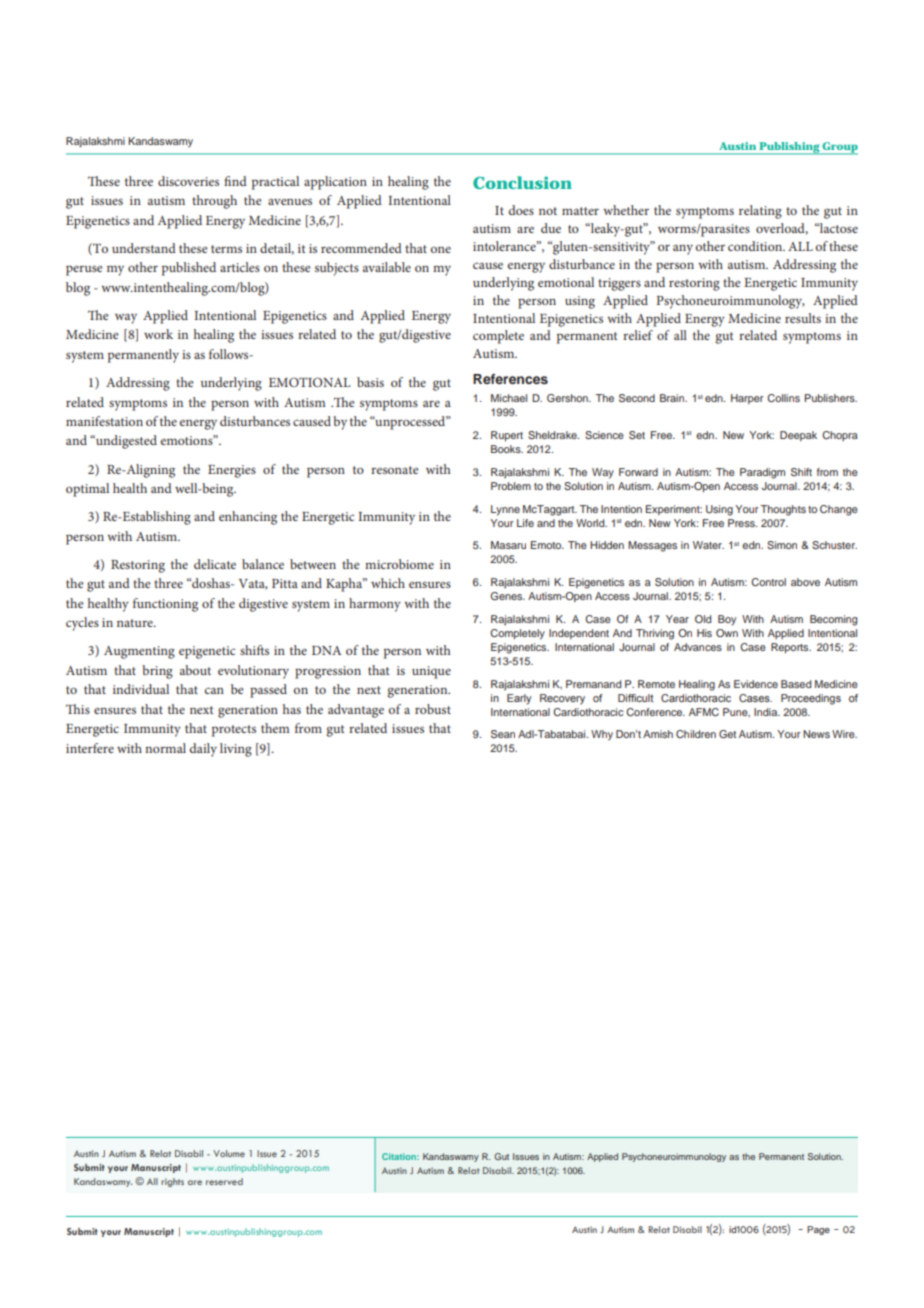 The width and height of the image is (924, 1308). What do you see at coordinates (141, 689) in the image?
I see `individual` at bounding box center [141, 689].
